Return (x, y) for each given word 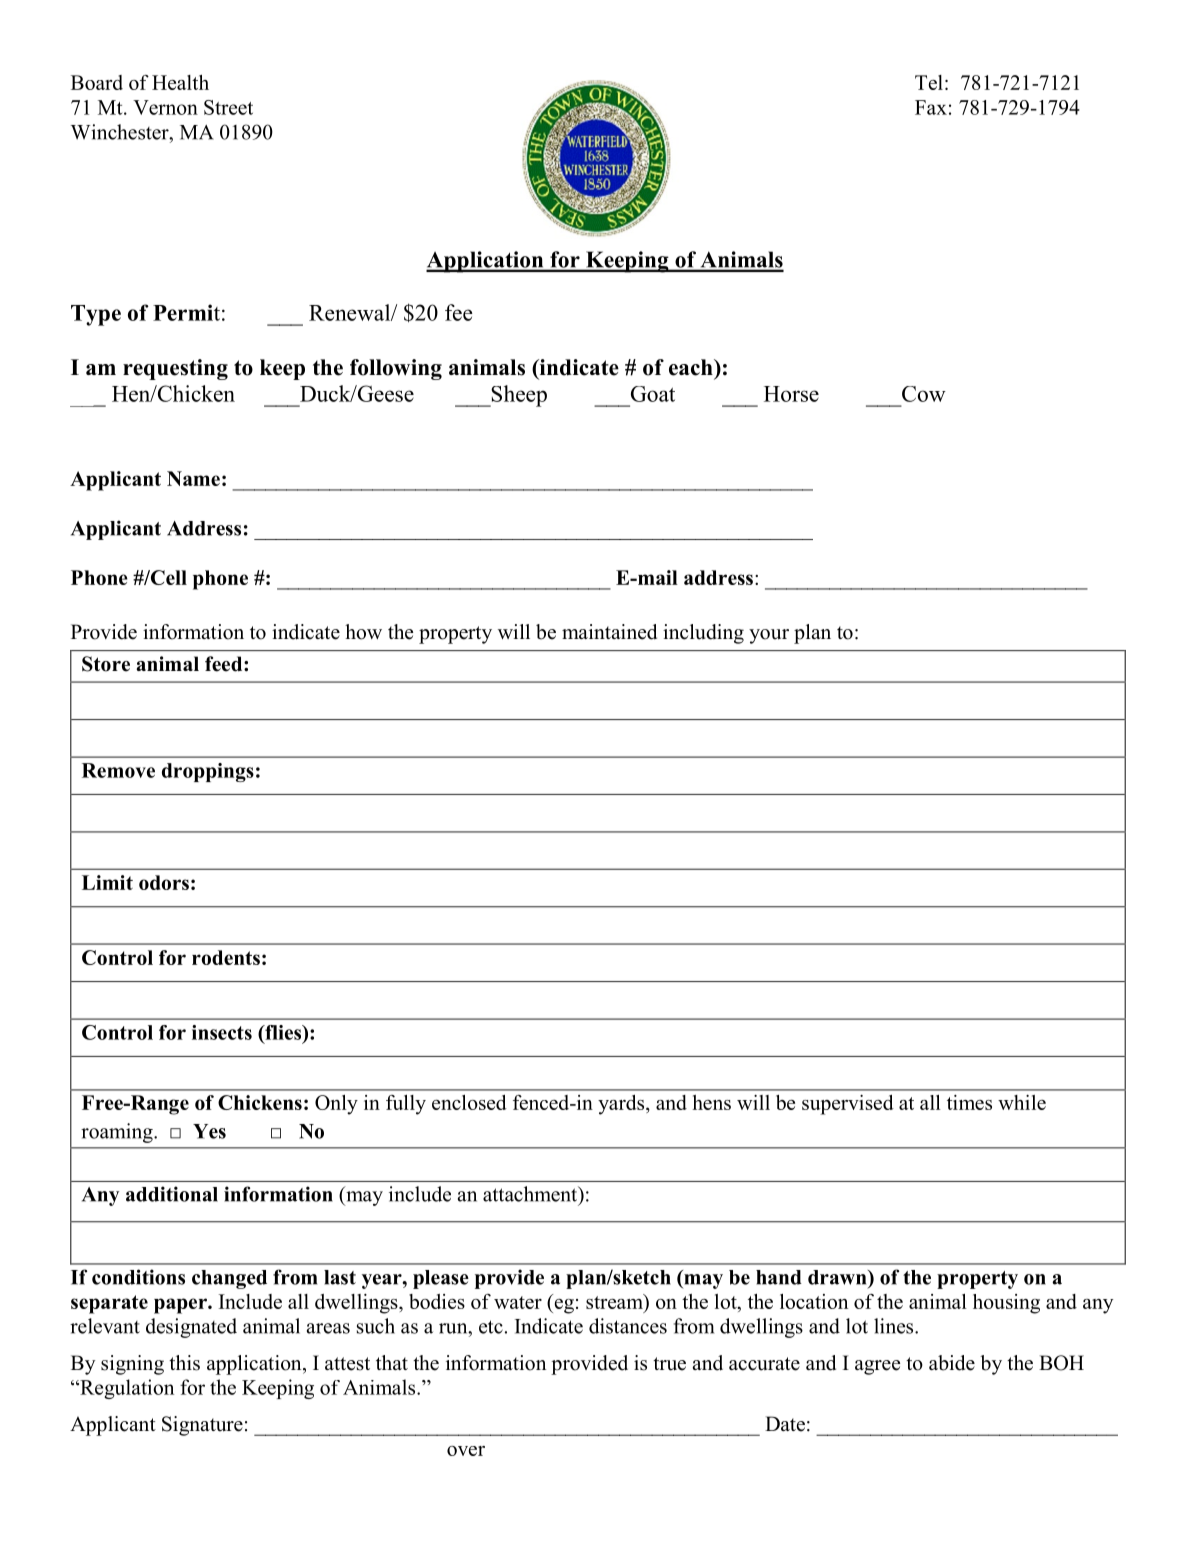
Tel (929, 82)
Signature (202, 1426)
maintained (609, 632)
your (769, 636)
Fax (931, 107)
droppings (208, 772)
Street (228, 107)
